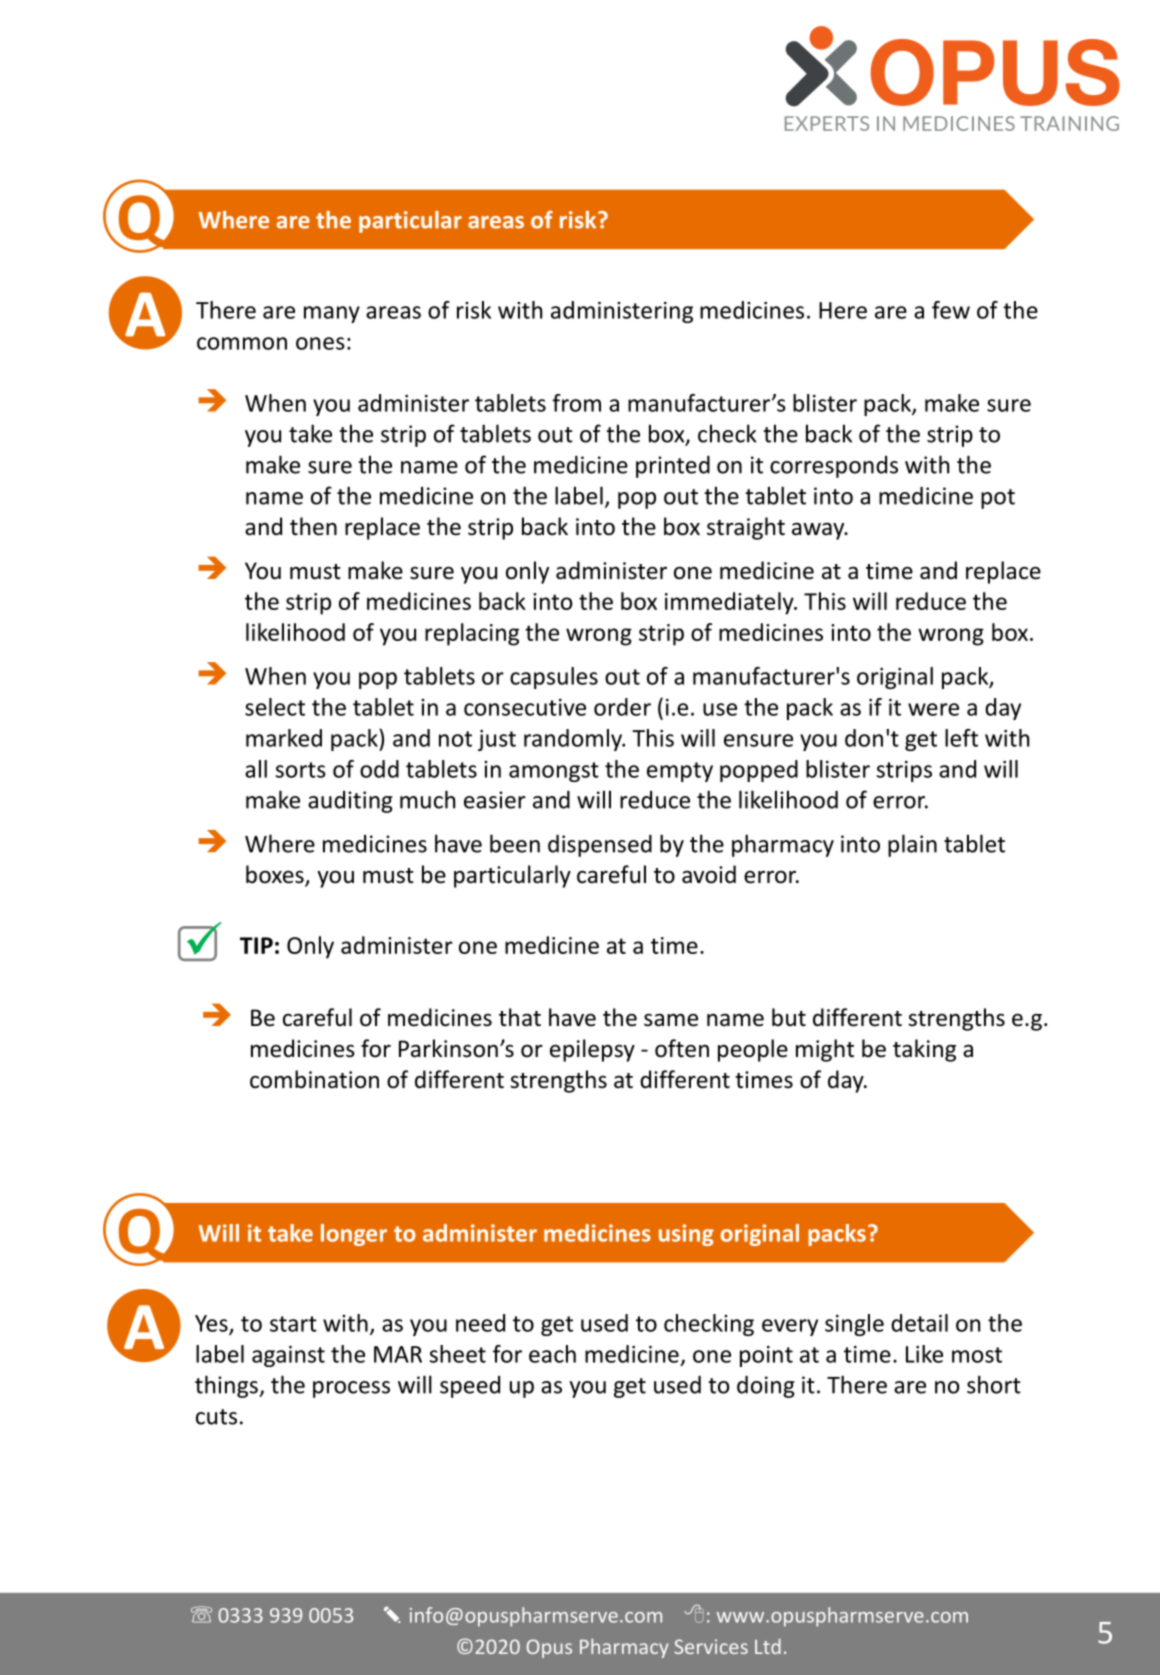 The width and height of the screenshot is (1160, 1675). Describe the element at coordinates (320, 343) in the screenshot. I see `ones` at that location.
